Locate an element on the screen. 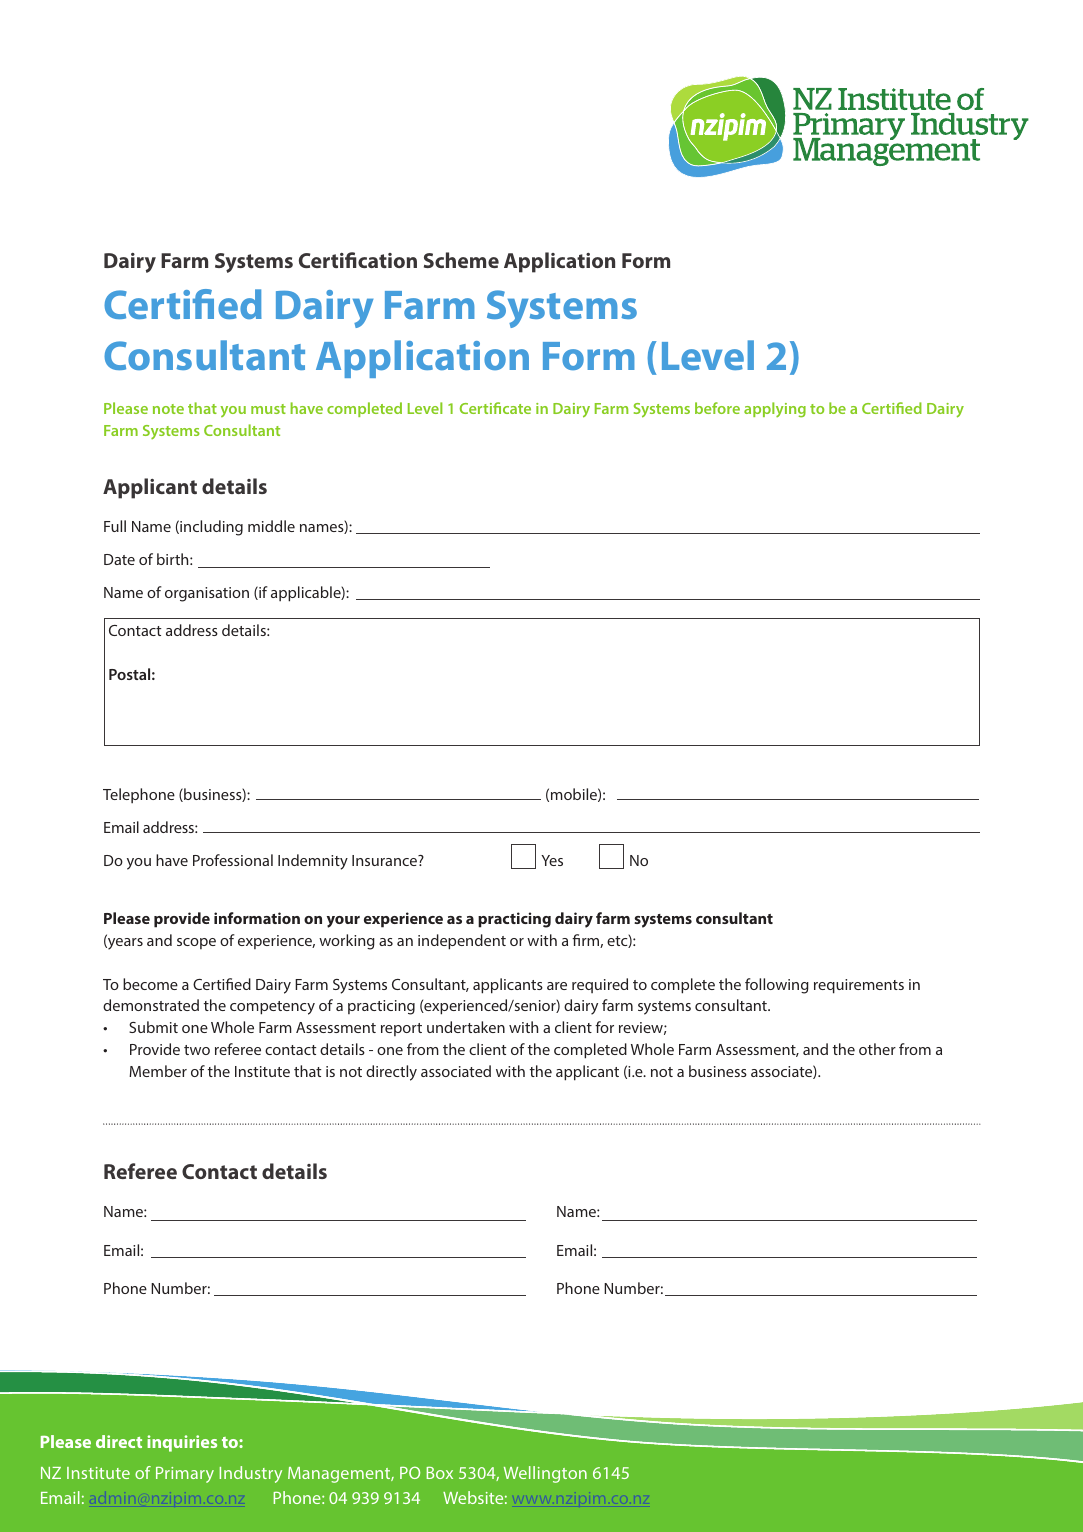 The image size is (1083, 1532). two is located at coordinates (197, 1050).
